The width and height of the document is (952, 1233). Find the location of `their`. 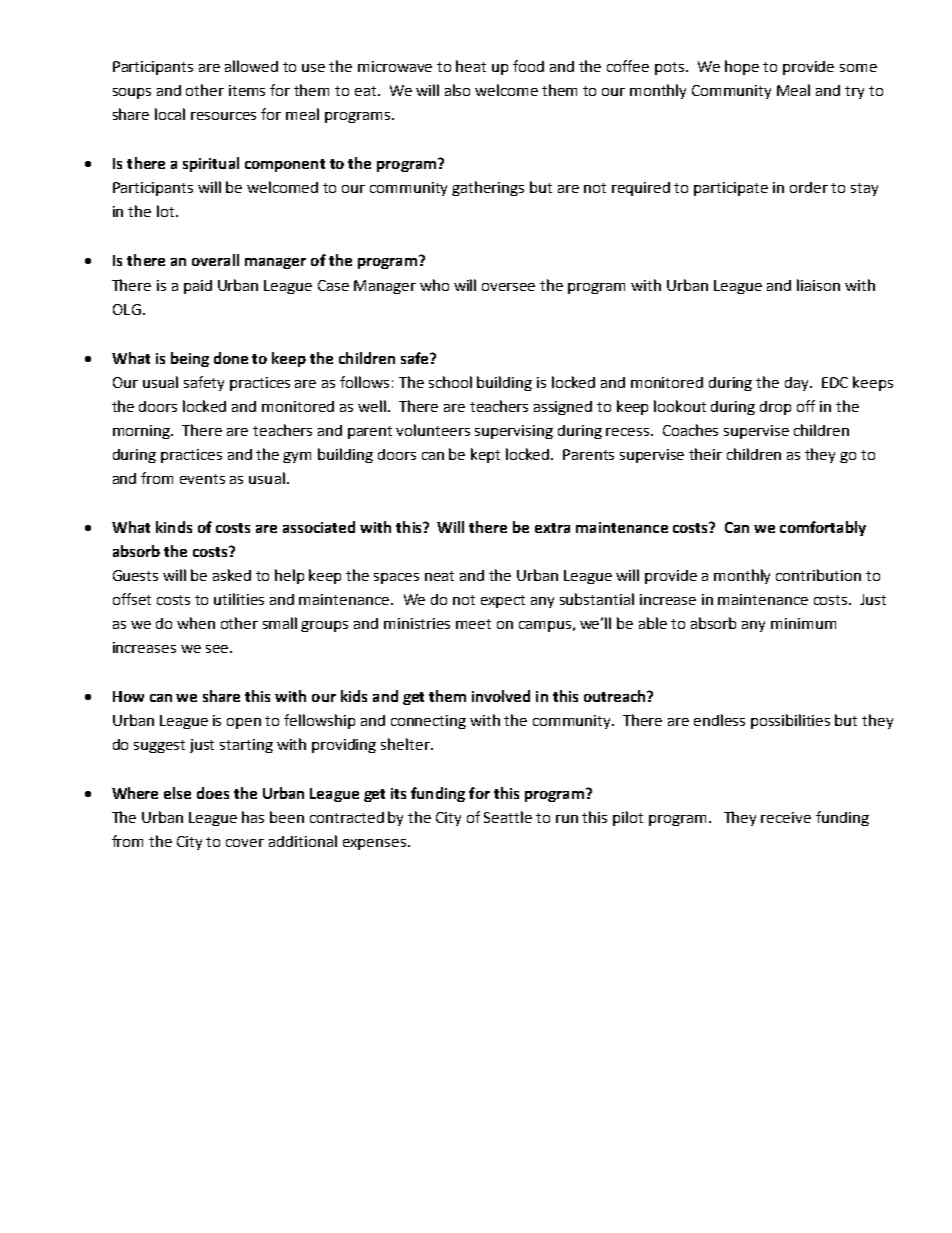

their is located at coordinates (705, 454).
